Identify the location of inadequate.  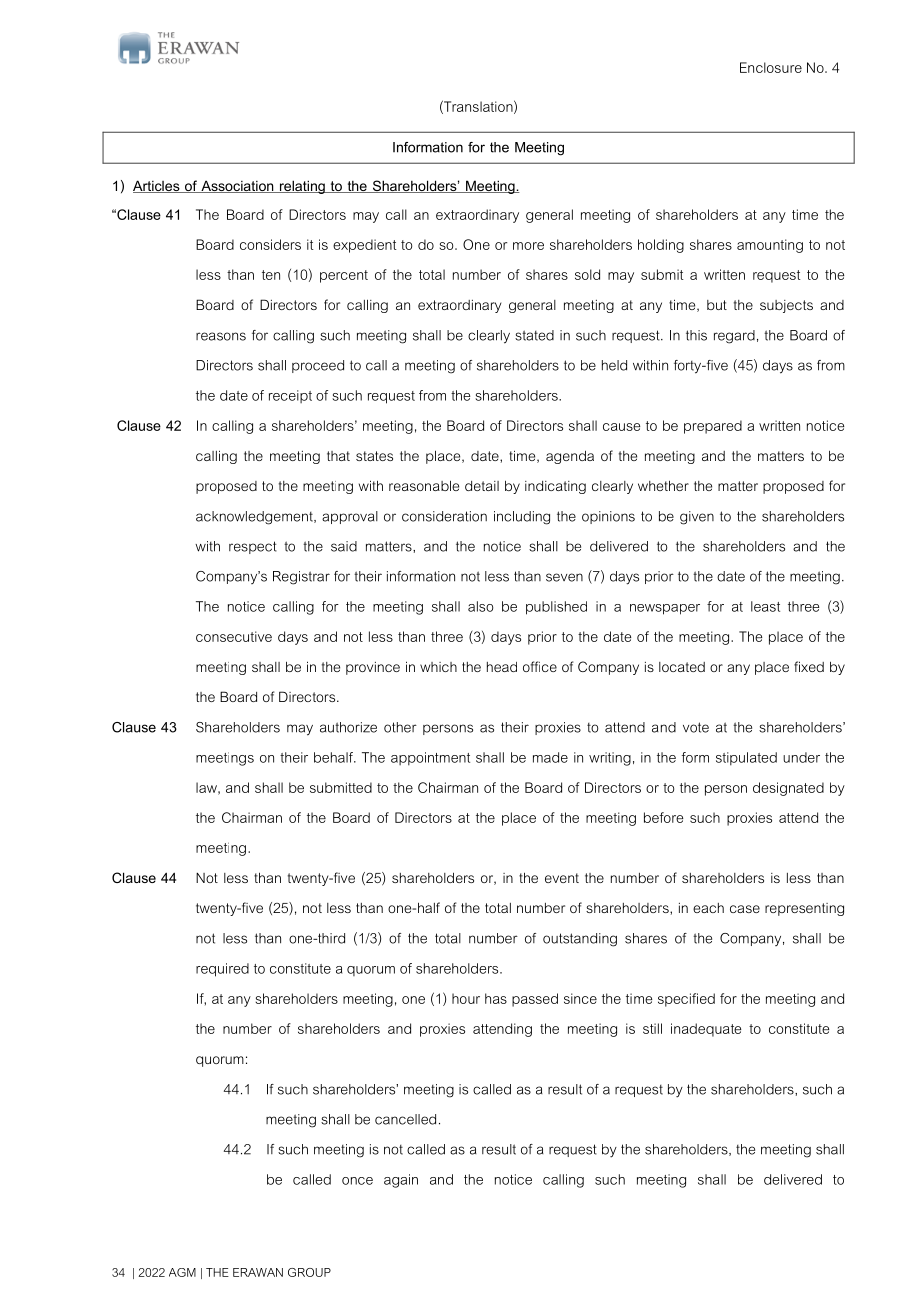
(706, 1030).
